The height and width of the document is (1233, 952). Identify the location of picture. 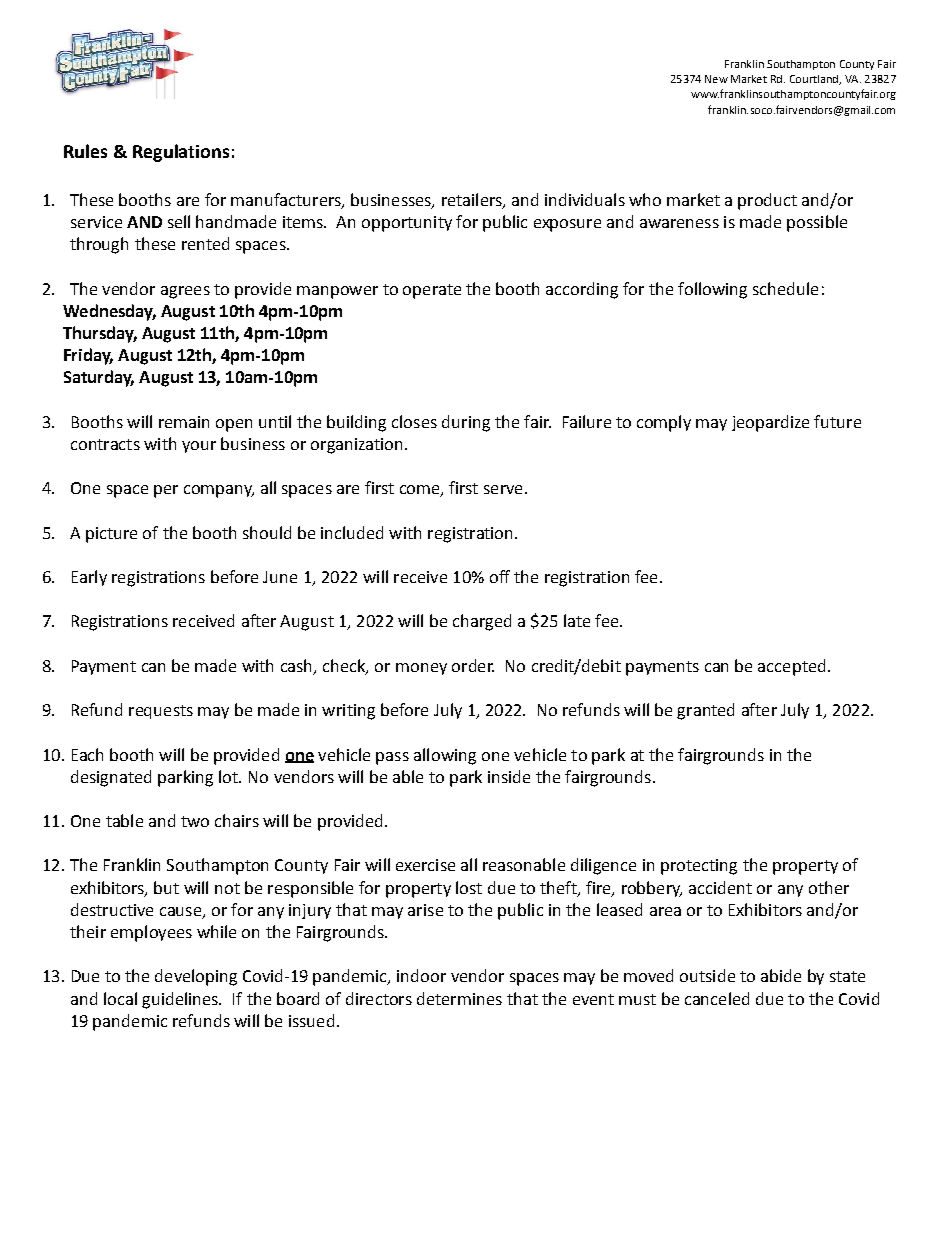
(111, 535).
